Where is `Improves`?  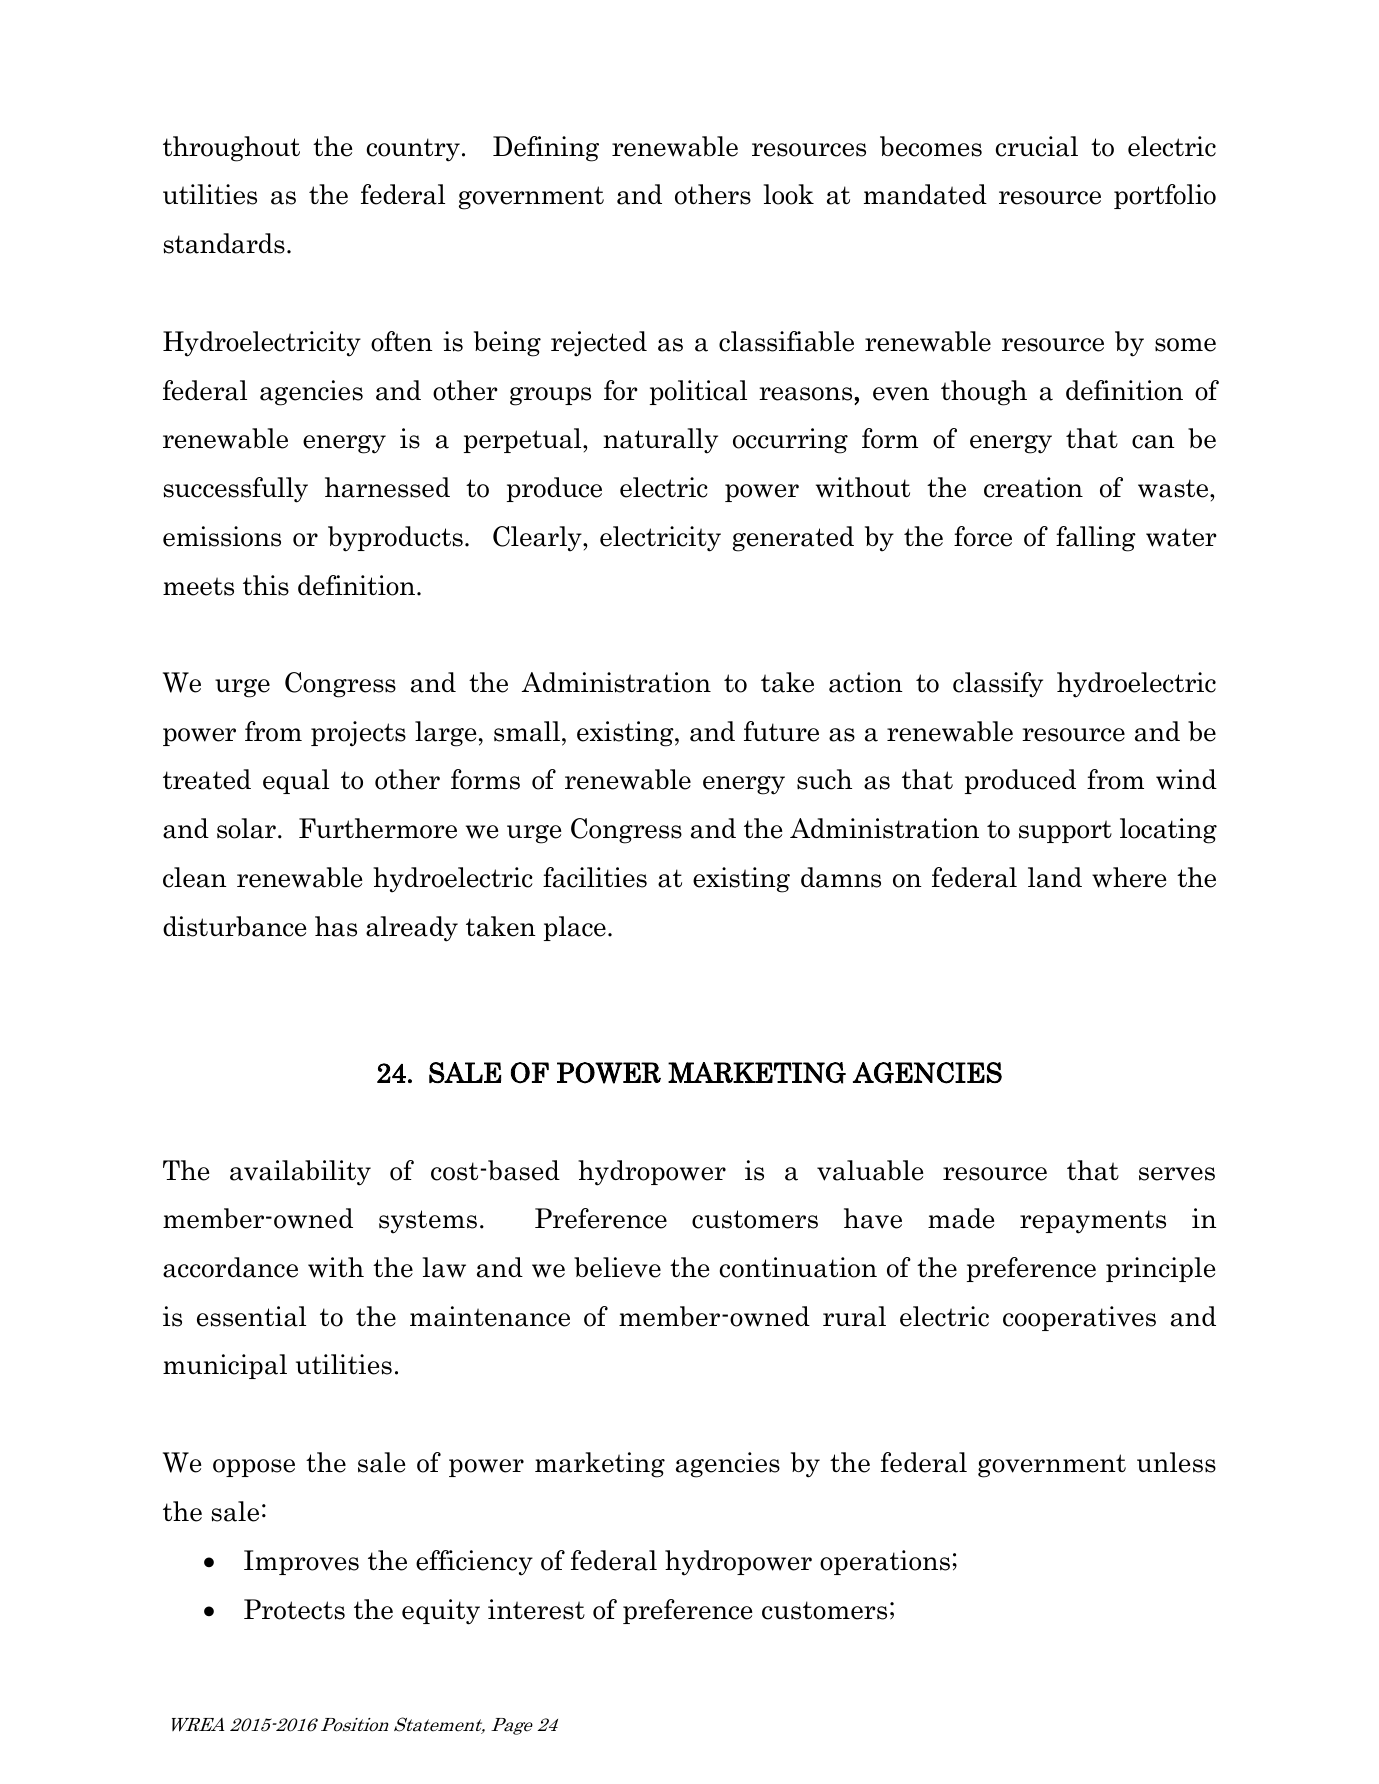 Improves is located at coordinates (301, 1562).
